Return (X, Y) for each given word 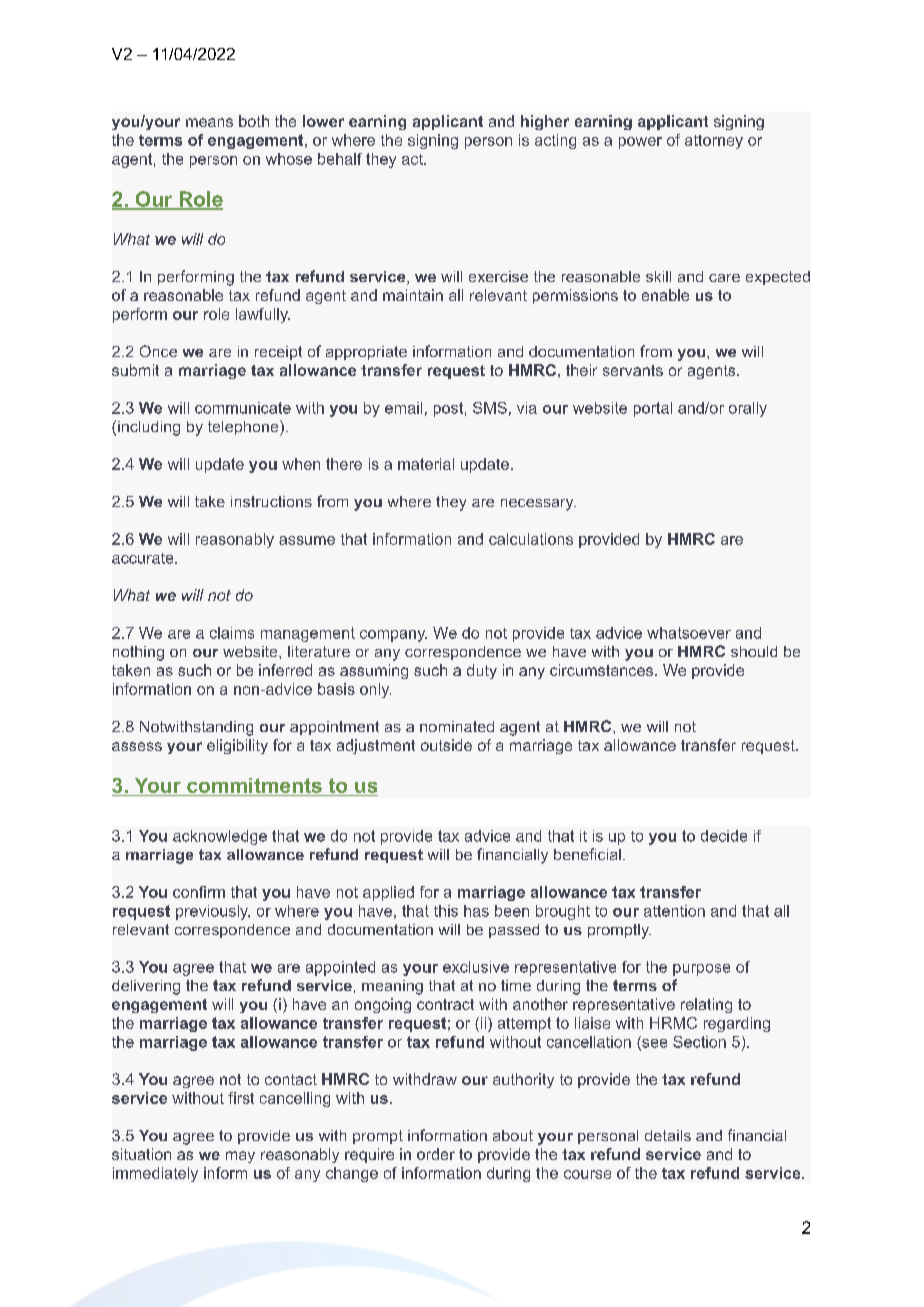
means (209, 122)
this (446, 911)
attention (674, 911)
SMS (490, 408)
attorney (714, 142)
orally (748, 409)
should (754, 651)
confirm (199, 892)
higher (545, 122)
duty (482, 671)
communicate (243, 408)
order (436, 1154)
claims (232, 633)
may (240, 1157)
